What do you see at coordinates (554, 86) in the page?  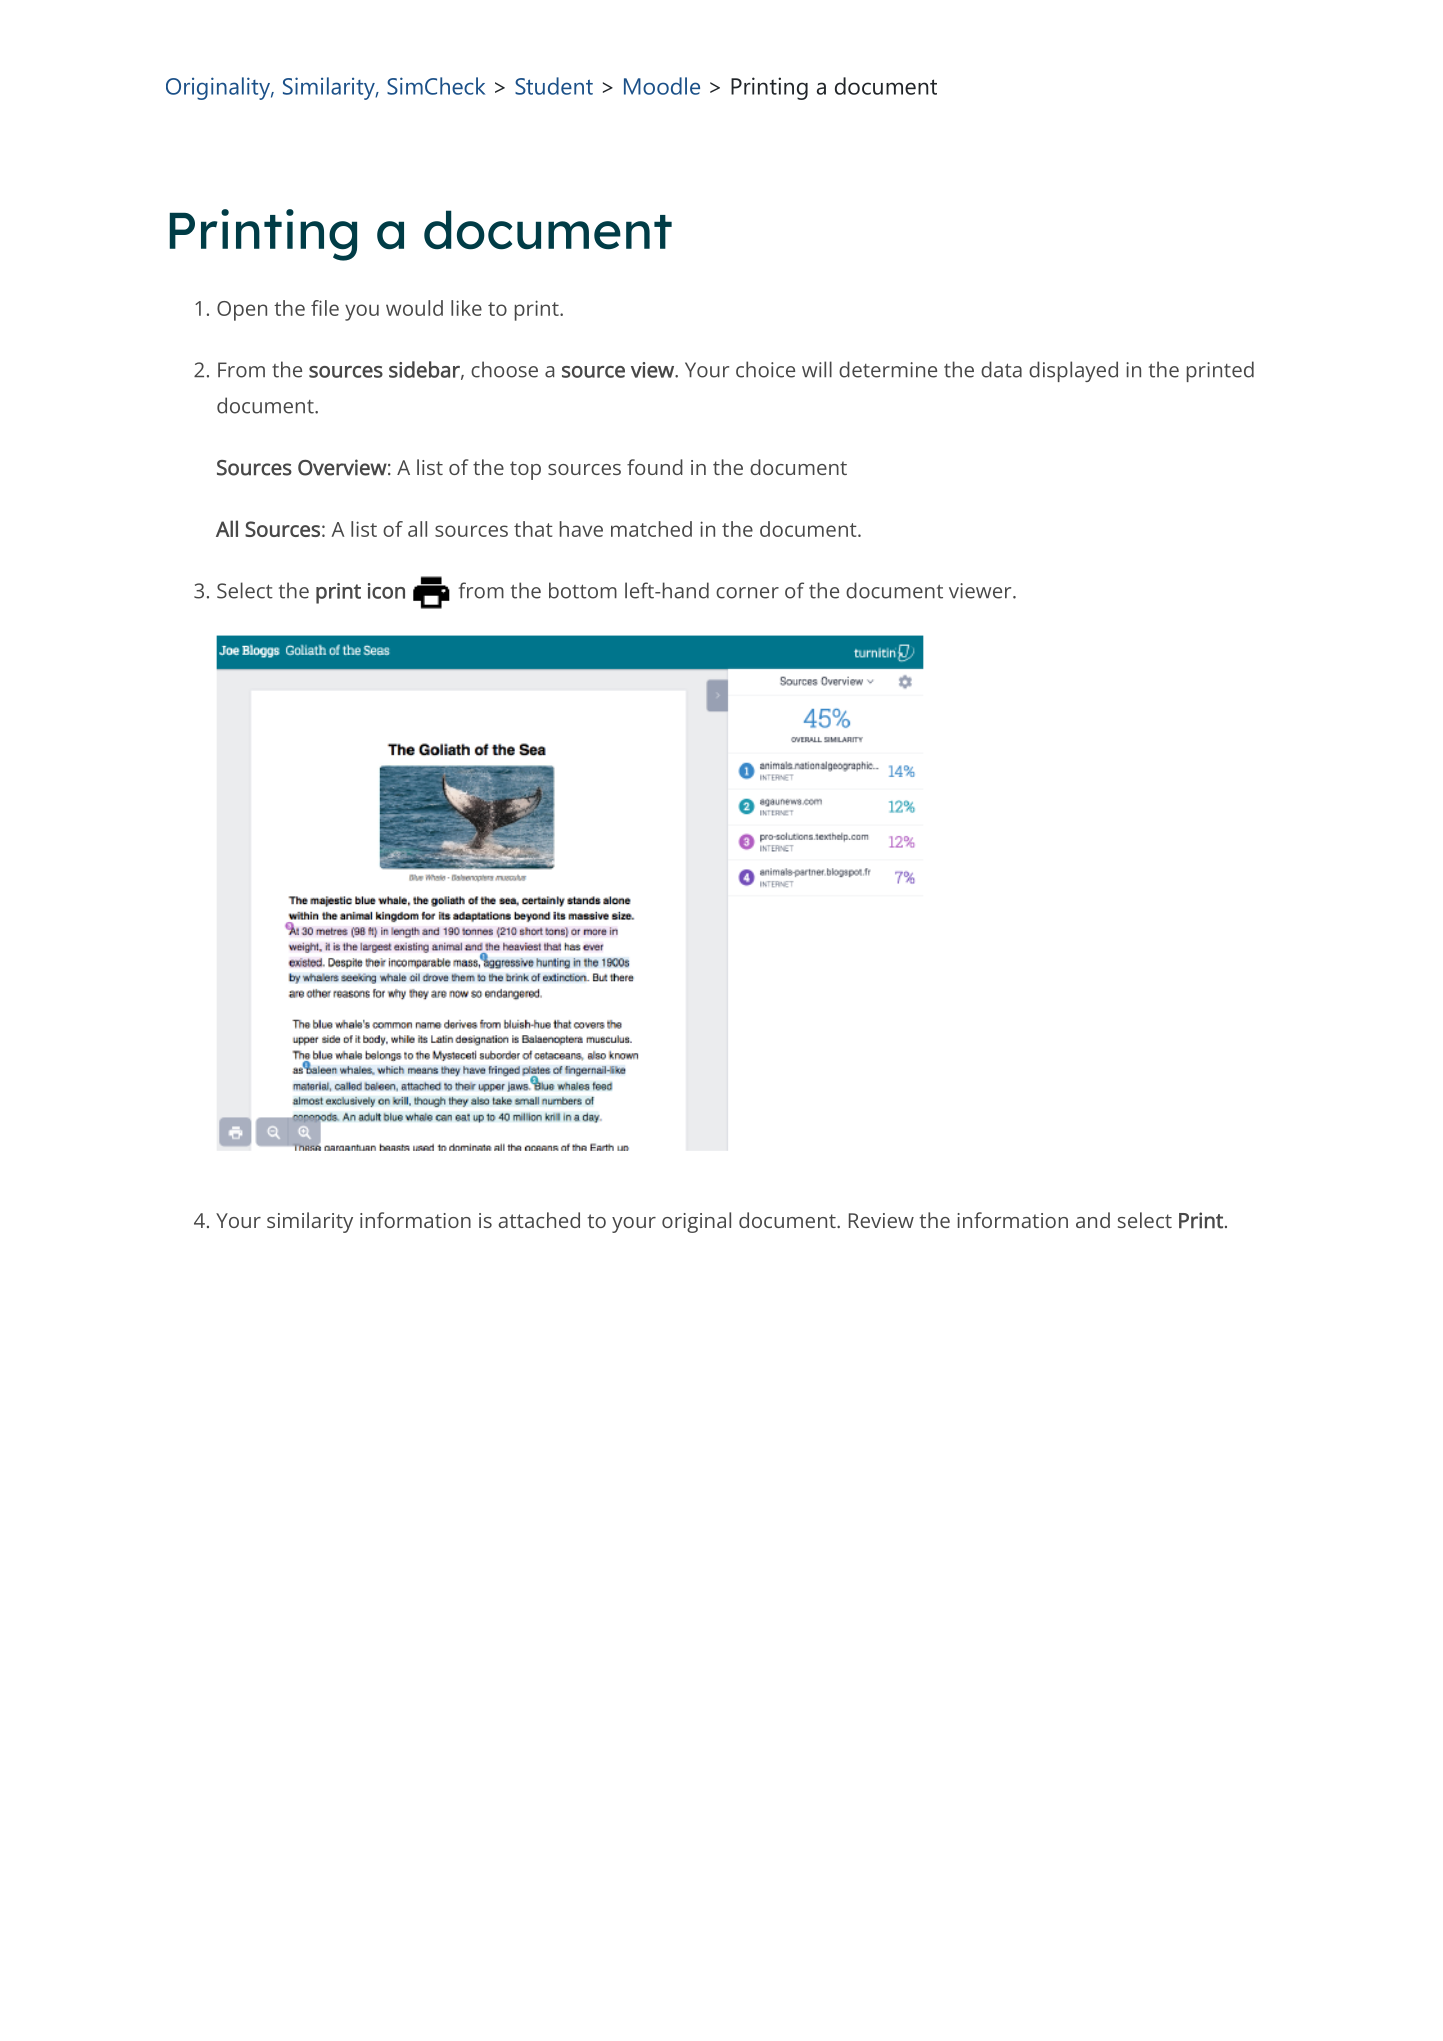 I see `Student` at bounding box center [554, 86].
